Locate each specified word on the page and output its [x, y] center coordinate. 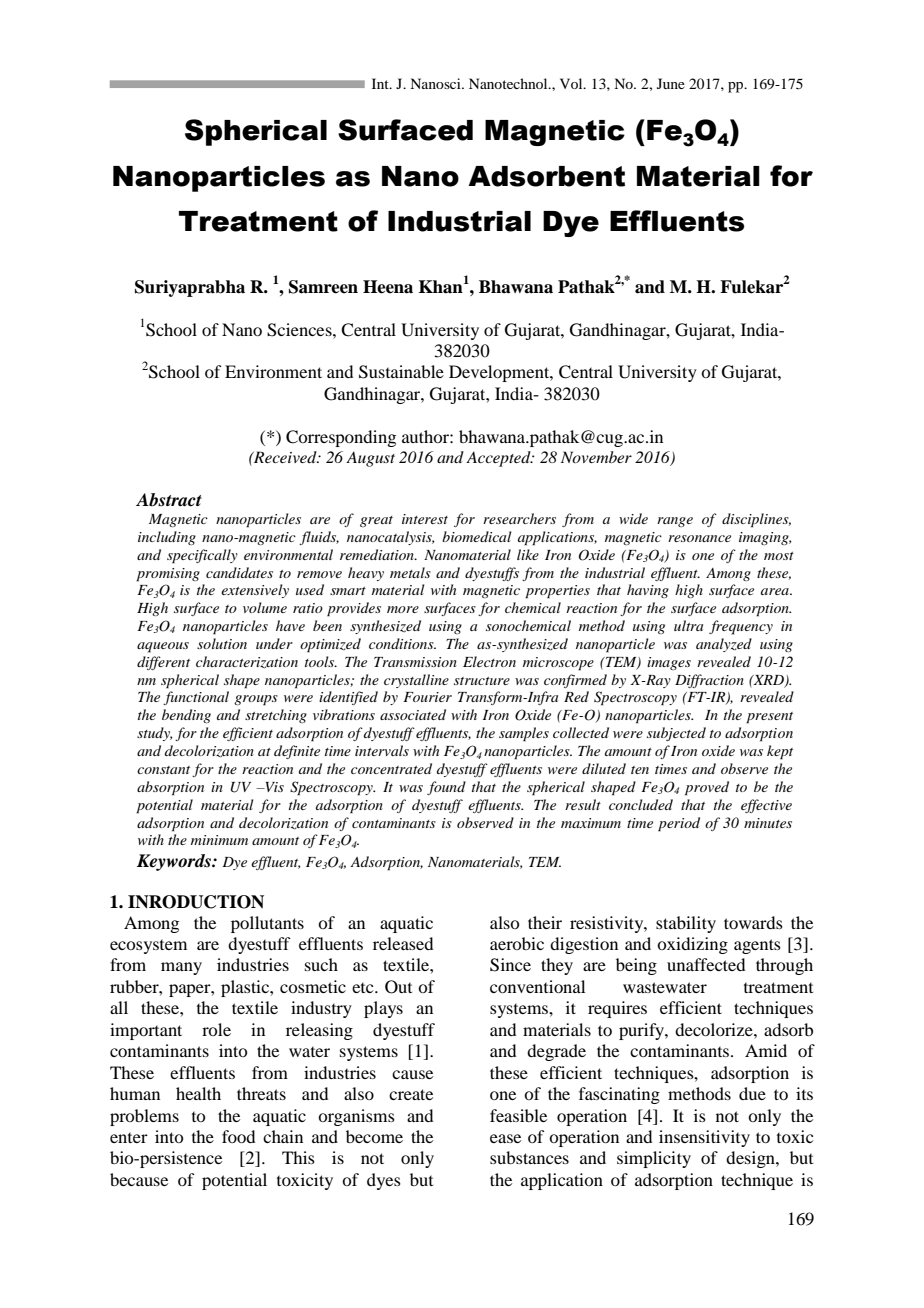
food [238, 1136]
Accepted [499, 459]
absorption [170, 788]
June [671, 83]
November [596, 457]
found [446, 788]
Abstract [169, 500]
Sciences [300, 330]
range [675, 522]
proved [707, 788]
